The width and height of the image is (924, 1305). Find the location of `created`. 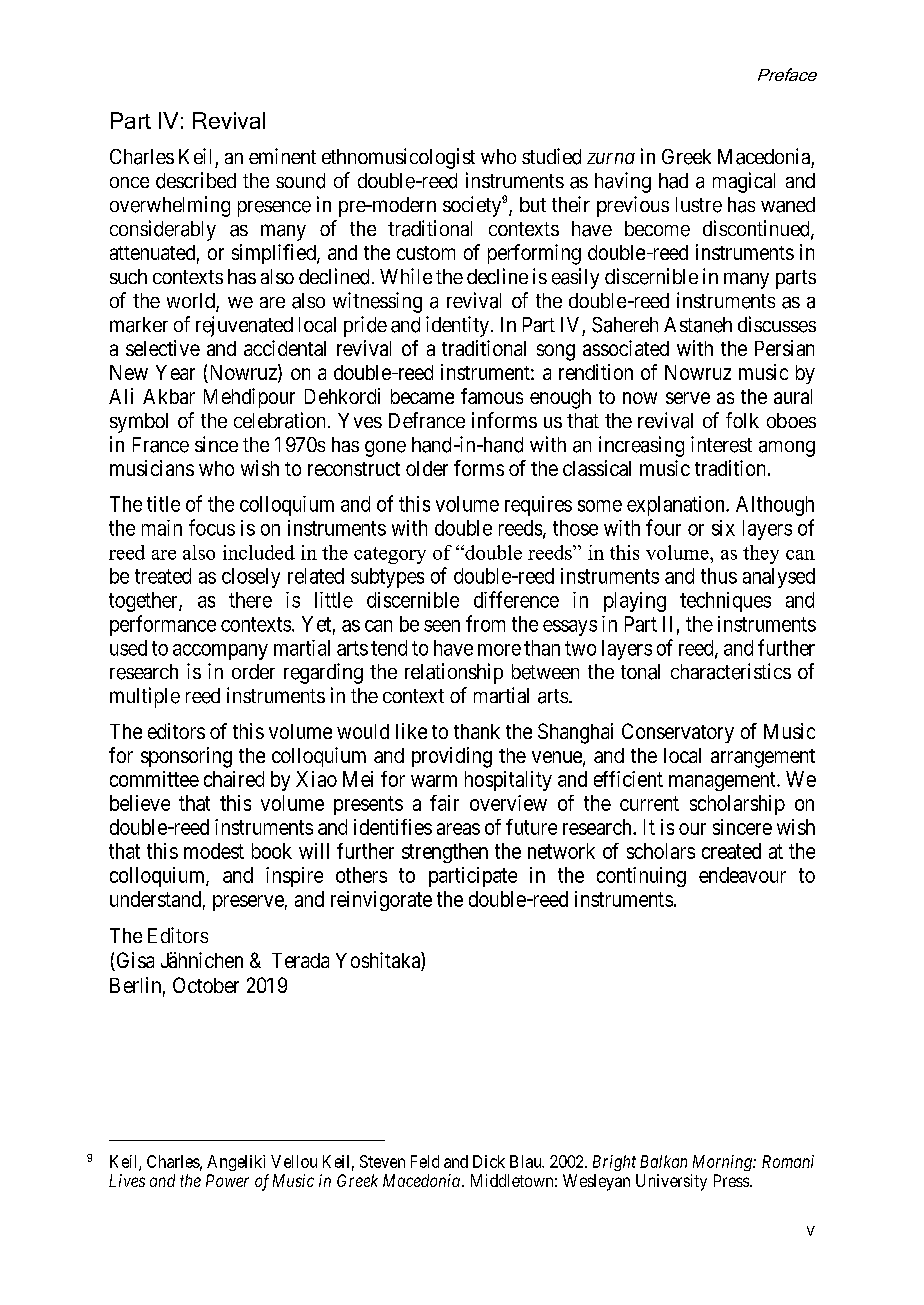

created is located at coordinates (731, 851).
